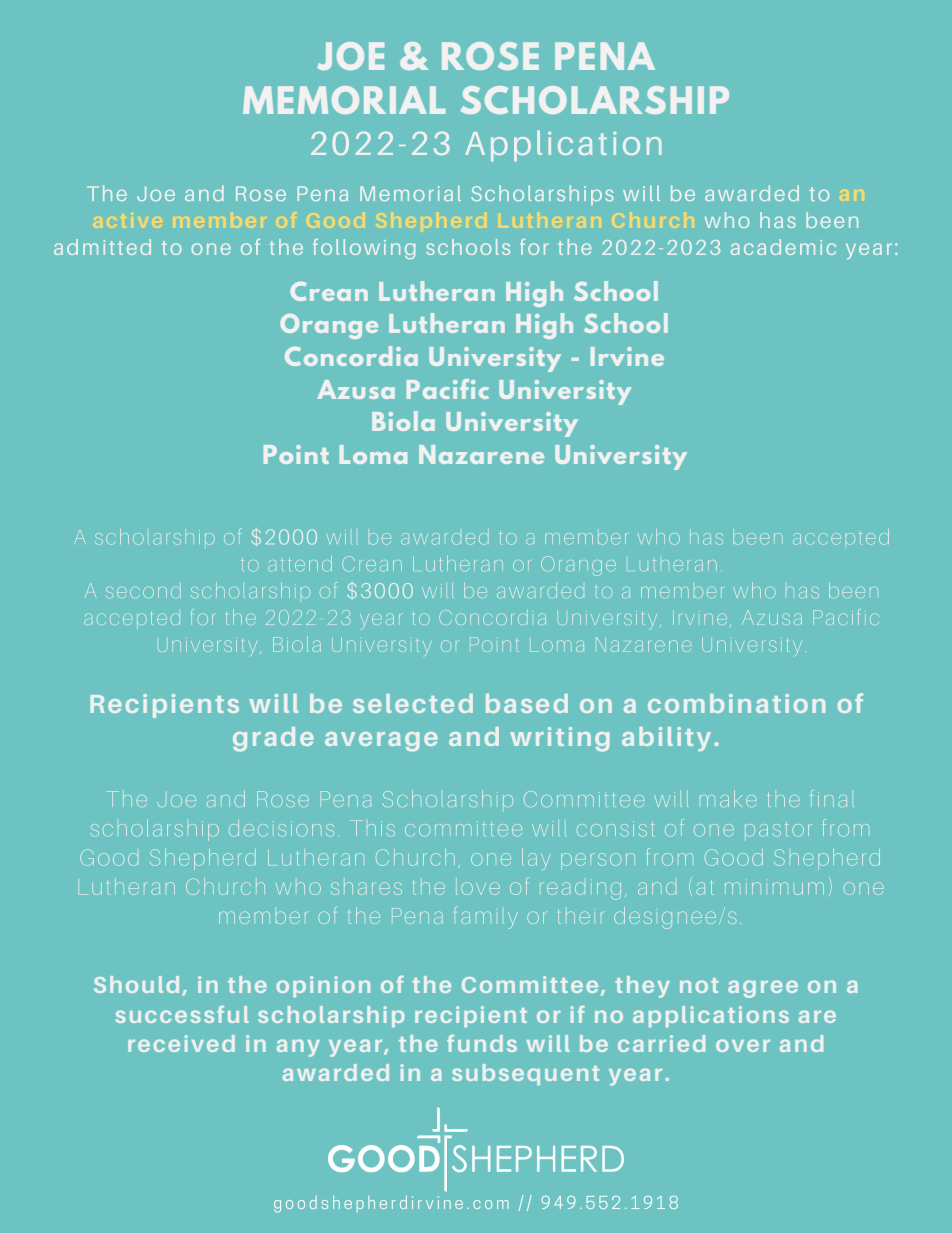  Describe the element at coordinates (743, 1045) in the screenshot. I see `over` at that location.
